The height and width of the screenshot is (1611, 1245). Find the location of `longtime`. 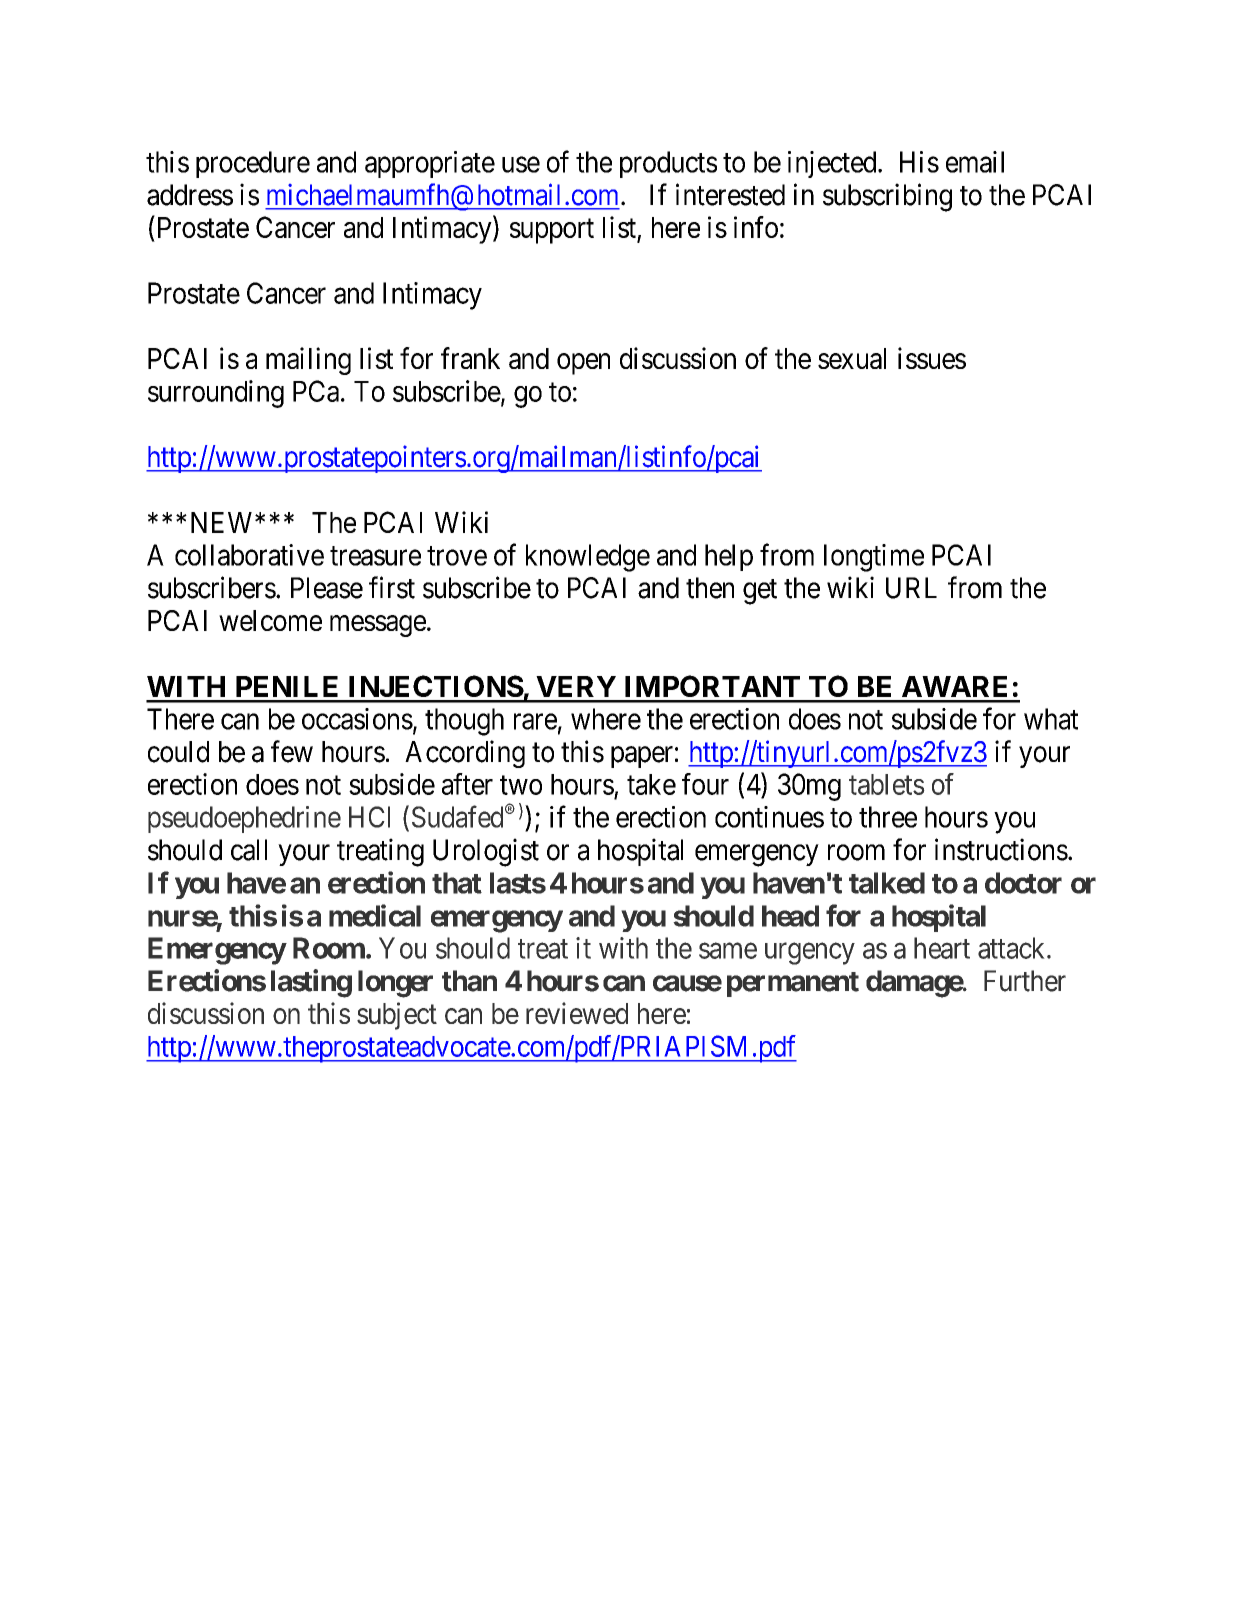

longtime is located at coordinates (874, 558).
